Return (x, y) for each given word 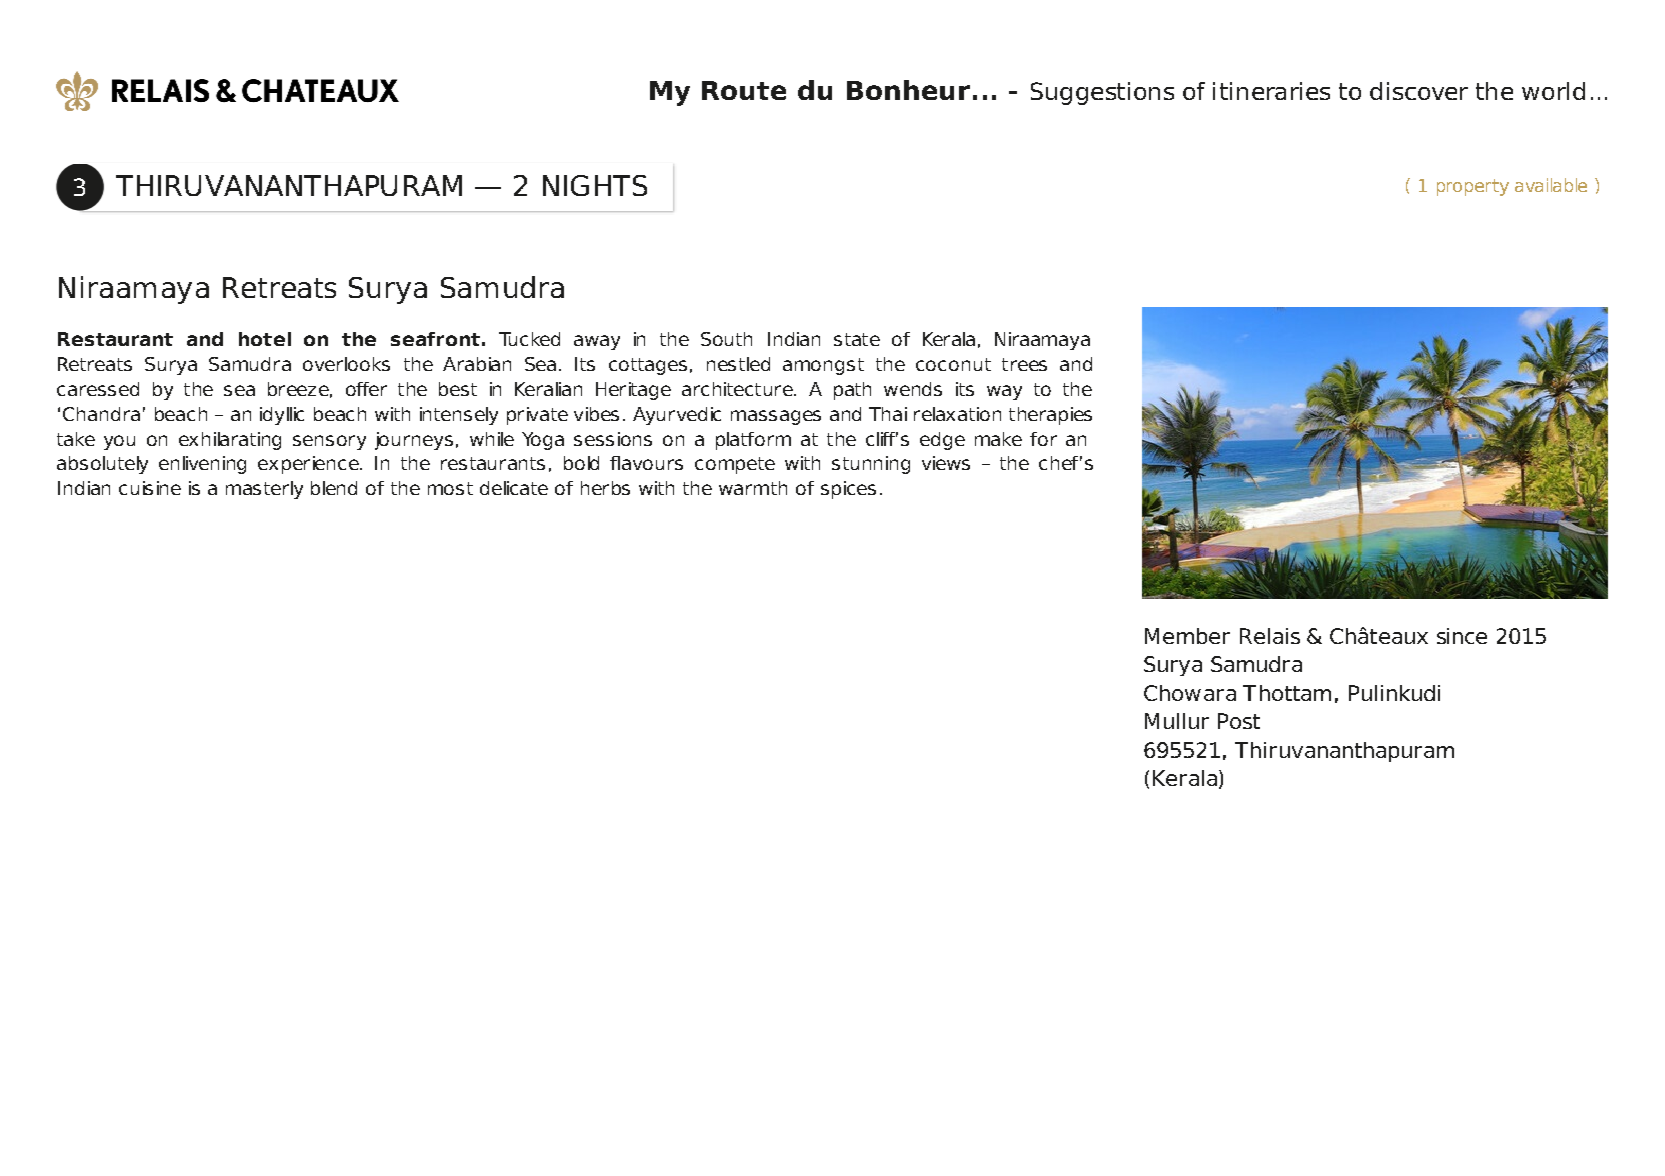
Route (744, 90)
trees (1024, 364)
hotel (265, 339)
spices (848, 490)
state (857, 339)
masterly (264, 490)
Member (1187, 636)
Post (1239, 721)
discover (1419, 91)
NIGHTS (595, 185)
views (946, 463)
